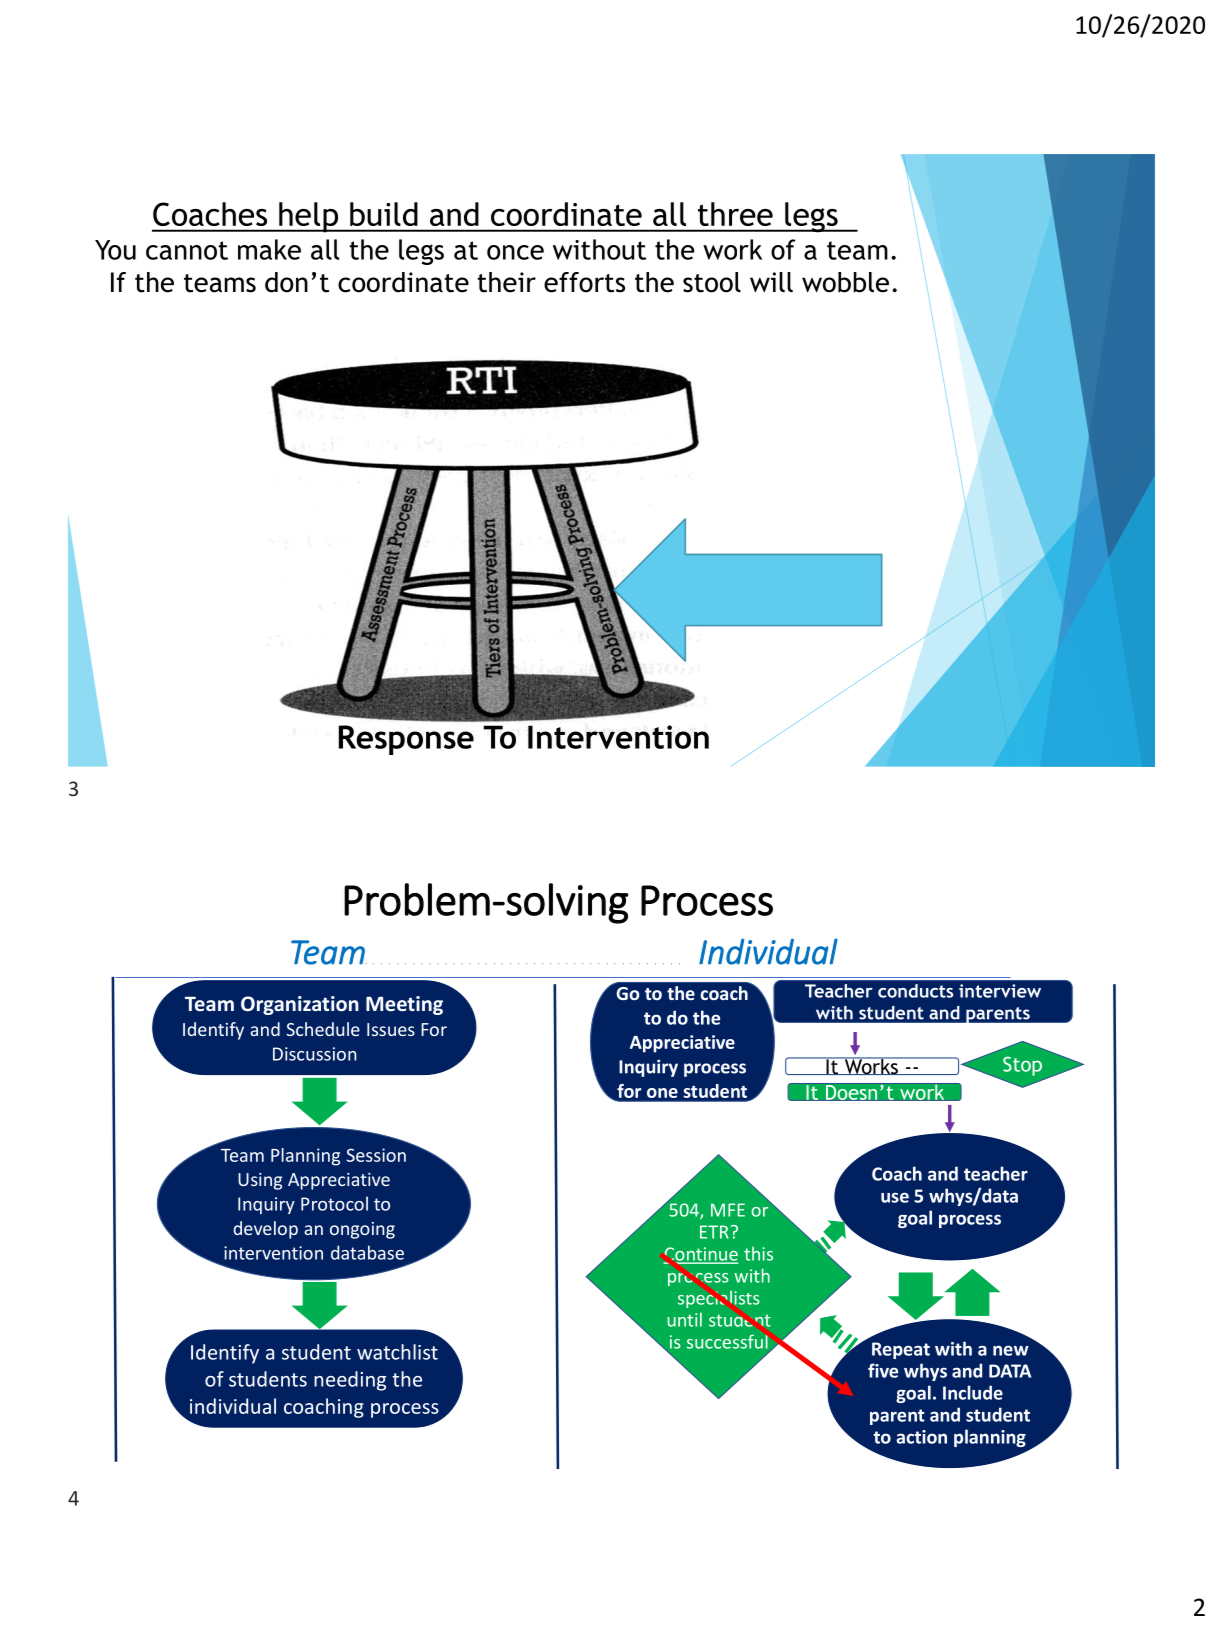 The image size is (1223, 1631). Describe the element at coordinates (845, 282) in the screenshot. I see `wobble` at that location.
